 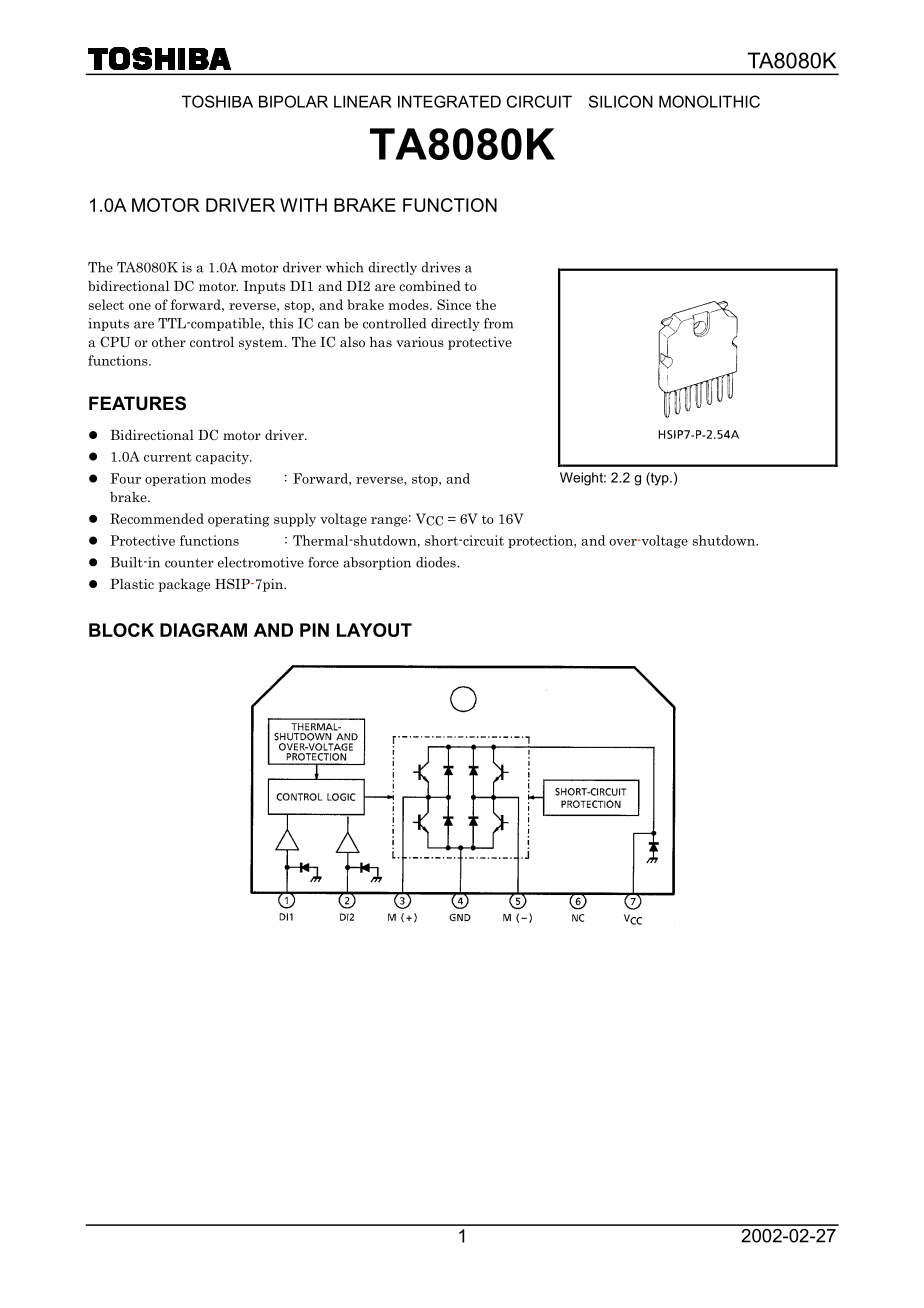 What do you see at coordinates (621, 101) in the image?
I see `SILICON` at bounding box center [621, 101].
